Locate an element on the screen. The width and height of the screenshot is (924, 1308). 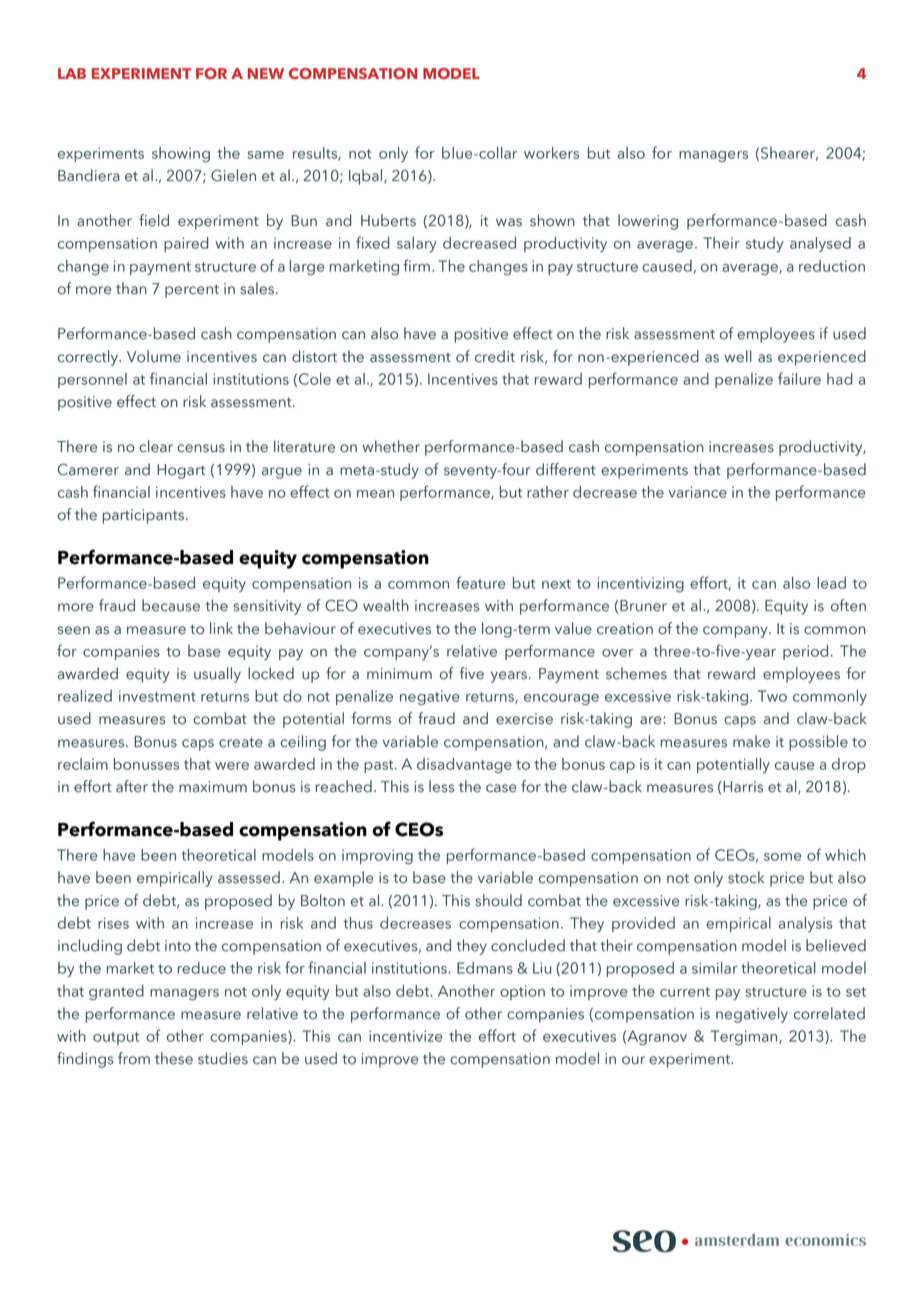
clear is located at coordinates (156, 446).
